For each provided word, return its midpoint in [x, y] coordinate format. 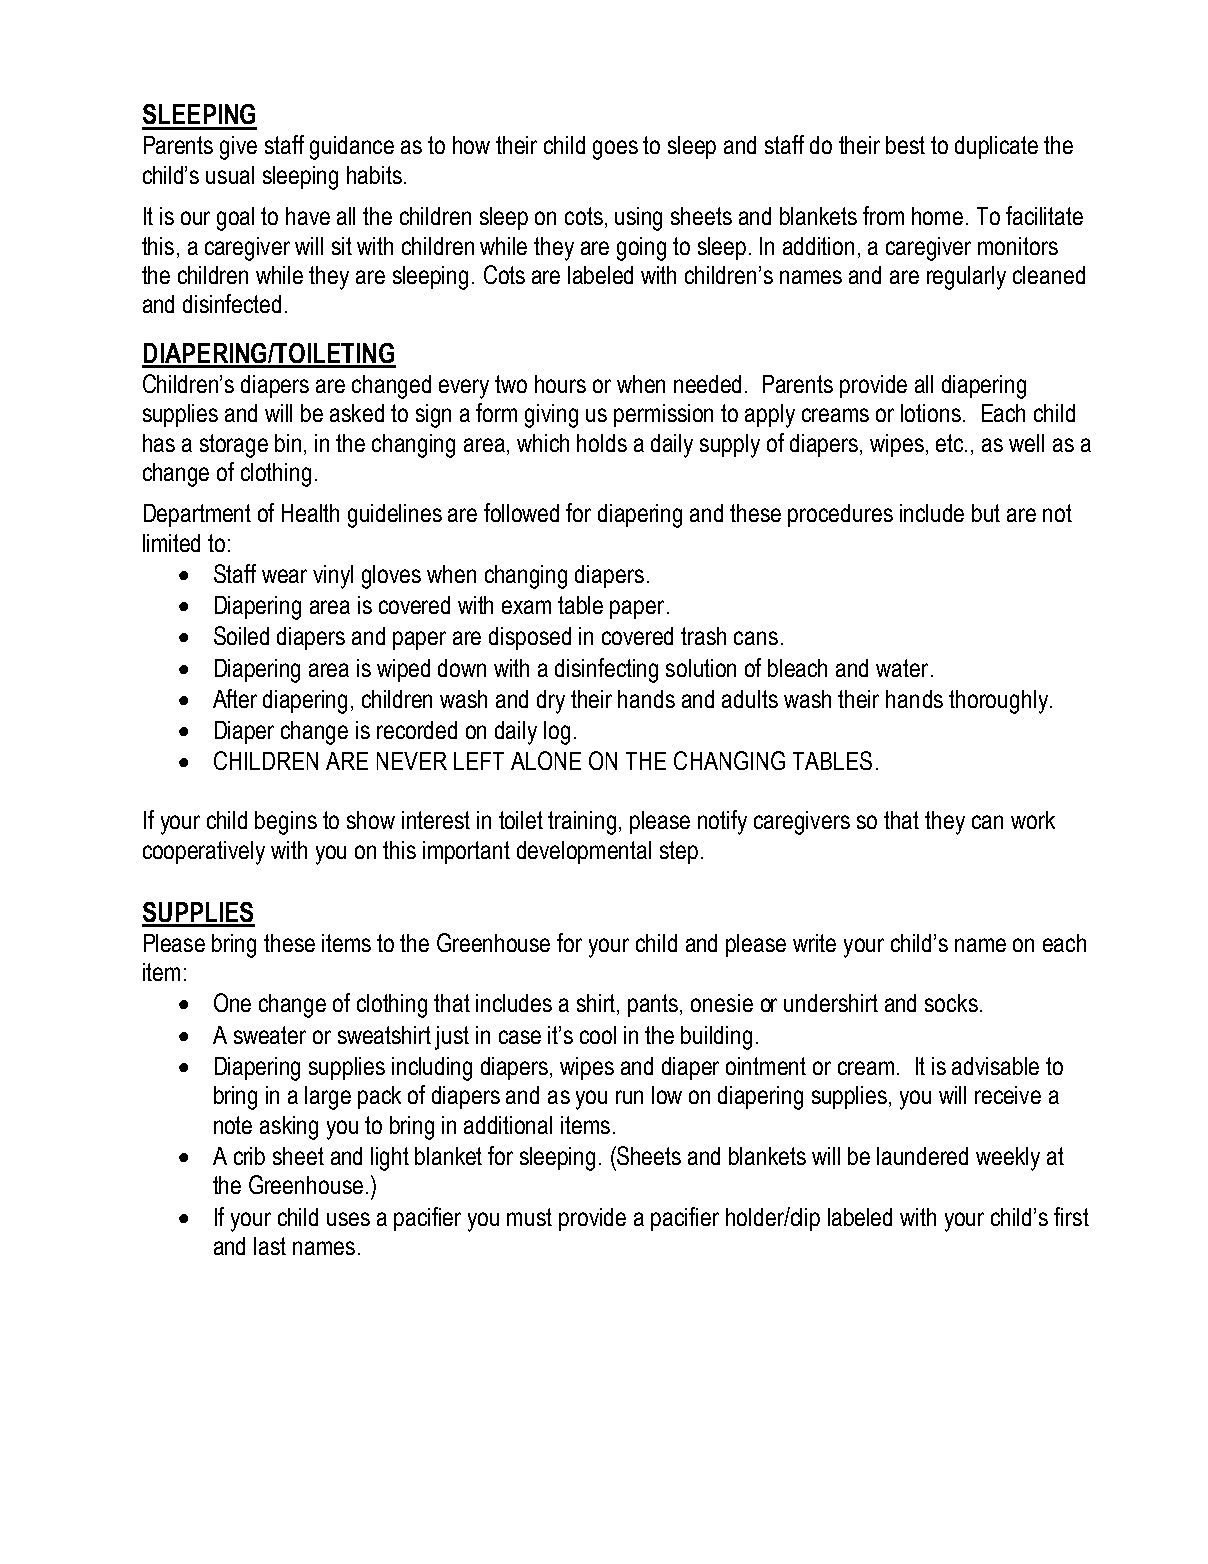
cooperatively [204, 853]
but [986, 513]
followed [521, 512]
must [529, 1217]
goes [615, 150]
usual [230, 175]
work [1033, 820]
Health [310, 513]
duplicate [996, 147]
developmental [584, 852]
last [270, 1246]
